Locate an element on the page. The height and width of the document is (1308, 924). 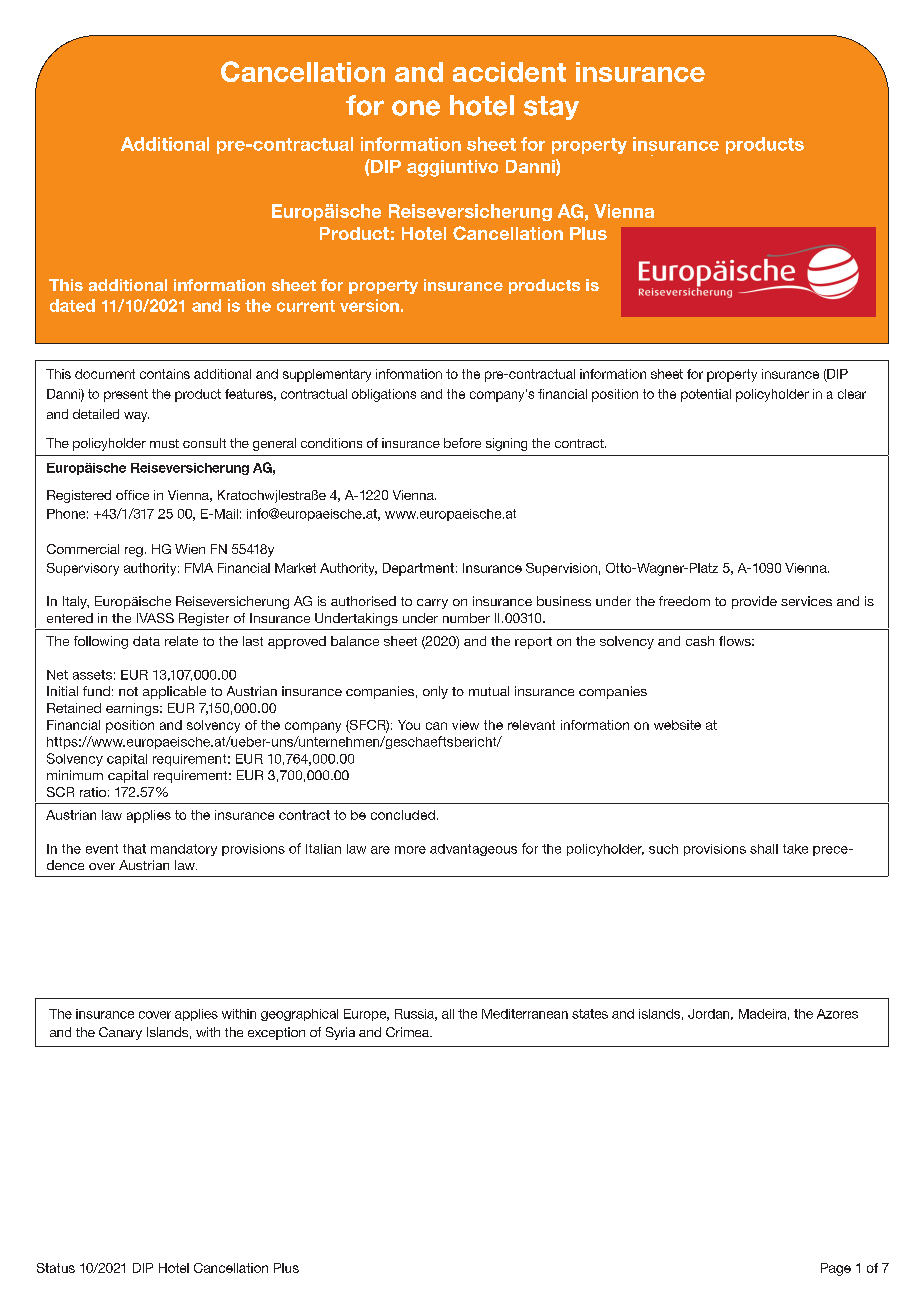
not is located at coordinates (128, 691).
